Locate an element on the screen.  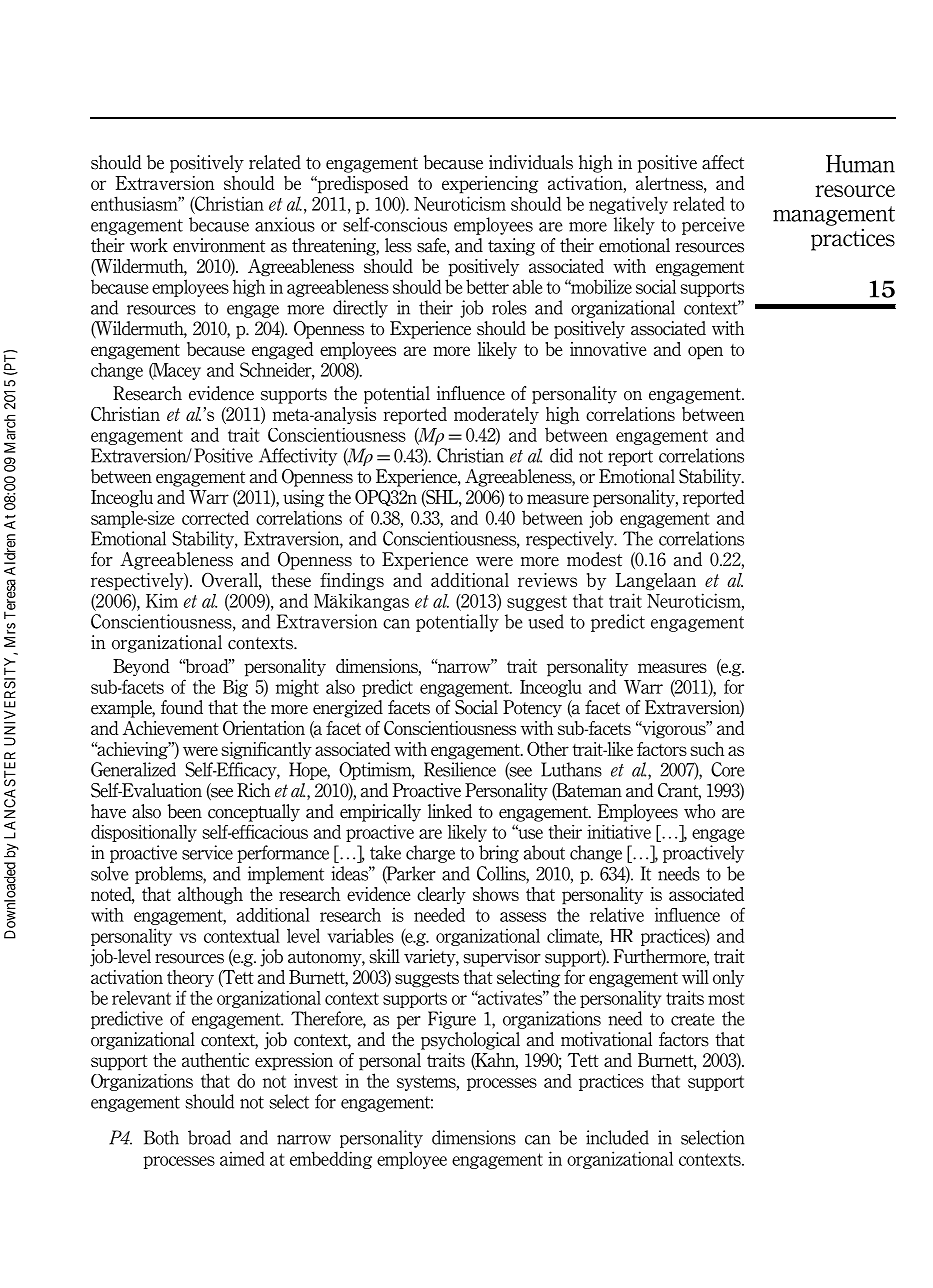
such is located at coordinates (707, 749).
